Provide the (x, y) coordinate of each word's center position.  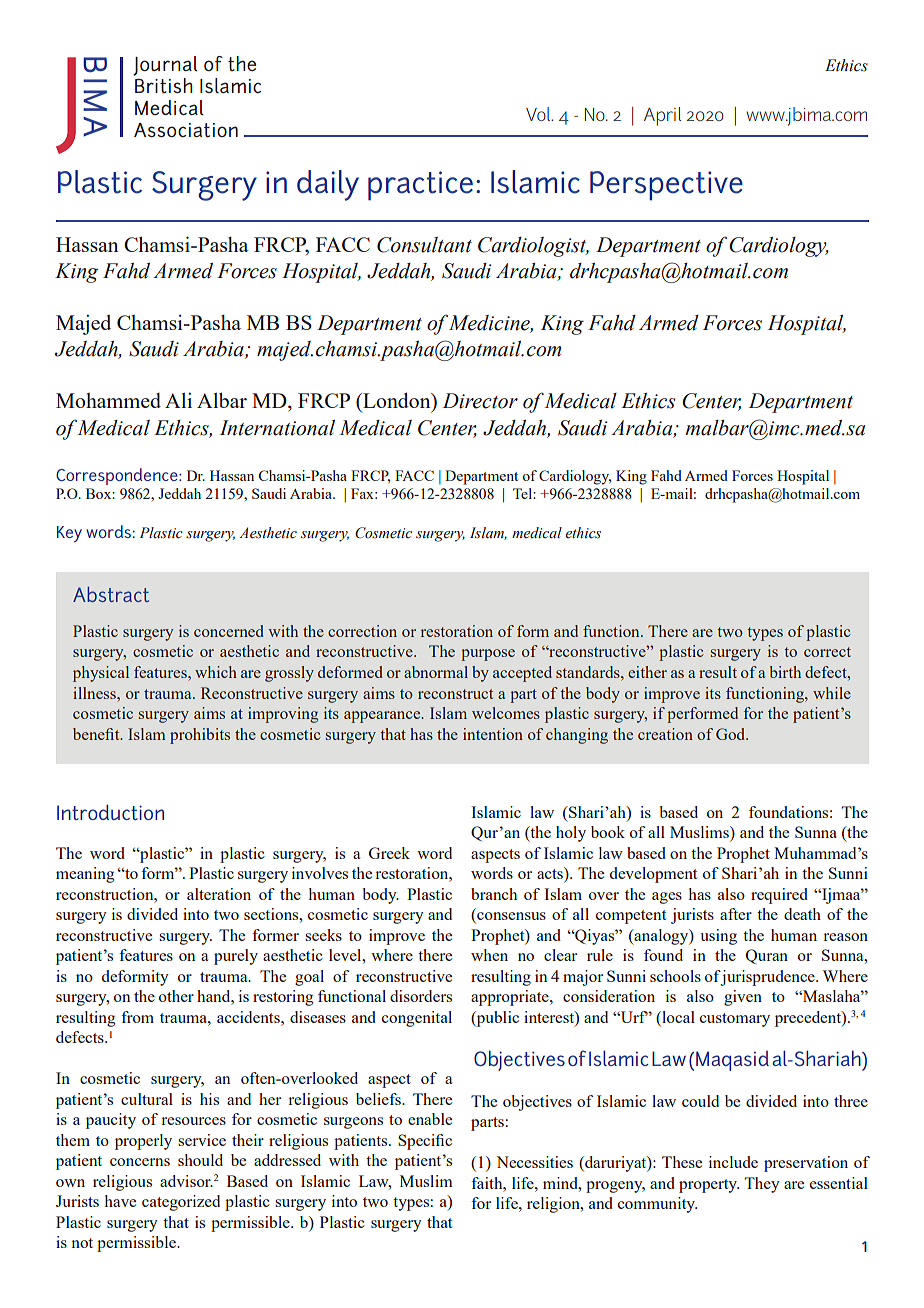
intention (493, 734)
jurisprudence (768, 978)
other (176, 996)
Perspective (666, 186)
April (662, 116)
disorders (421, 996)
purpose (488, 655)
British (163, 84)
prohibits (200, 736)
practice (420, 186)
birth (785, 672)
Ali (178, 400)
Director (480, 401)
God (732, 734)
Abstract (111, 594)
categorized (181, 1203)
